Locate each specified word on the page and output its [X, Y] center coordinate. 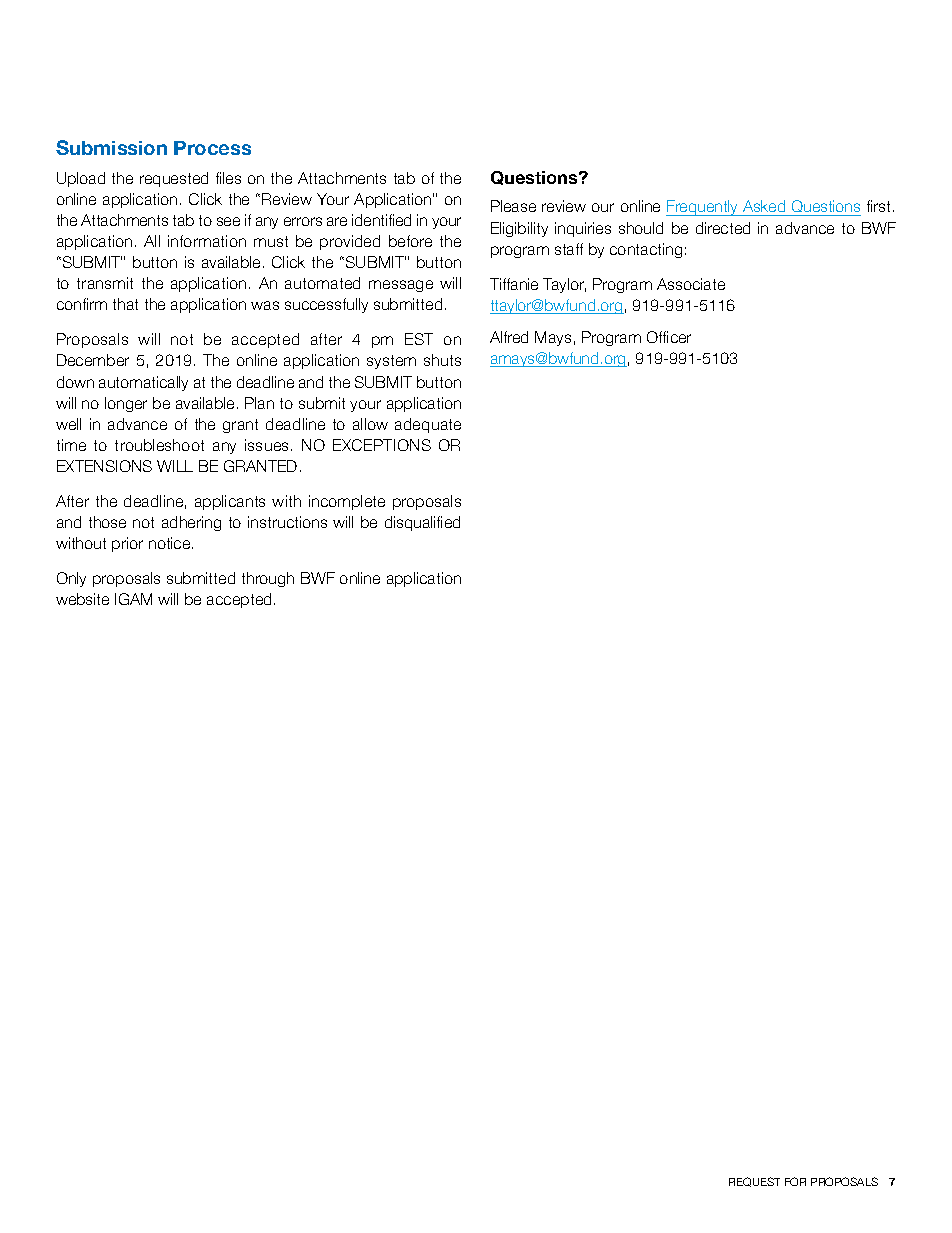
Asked [764, 208]
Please [513, 206]
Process [212, 148]
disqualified [422, 523]
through [268, 579]
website [82, 599]
